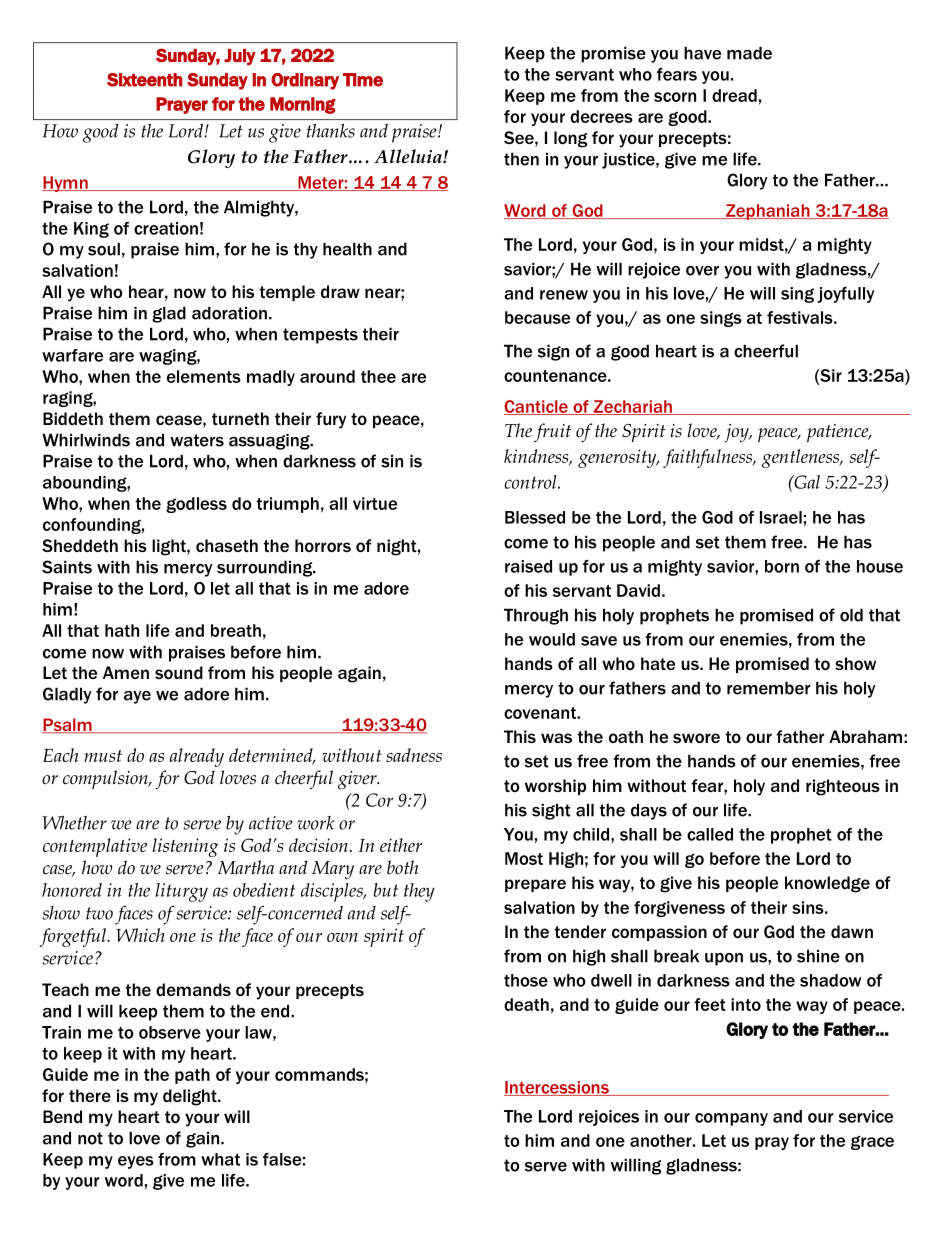 This image has width=952, height=1233. Describe the element at coordinates (414, 755) in the image. I see `sadness` at that location.
